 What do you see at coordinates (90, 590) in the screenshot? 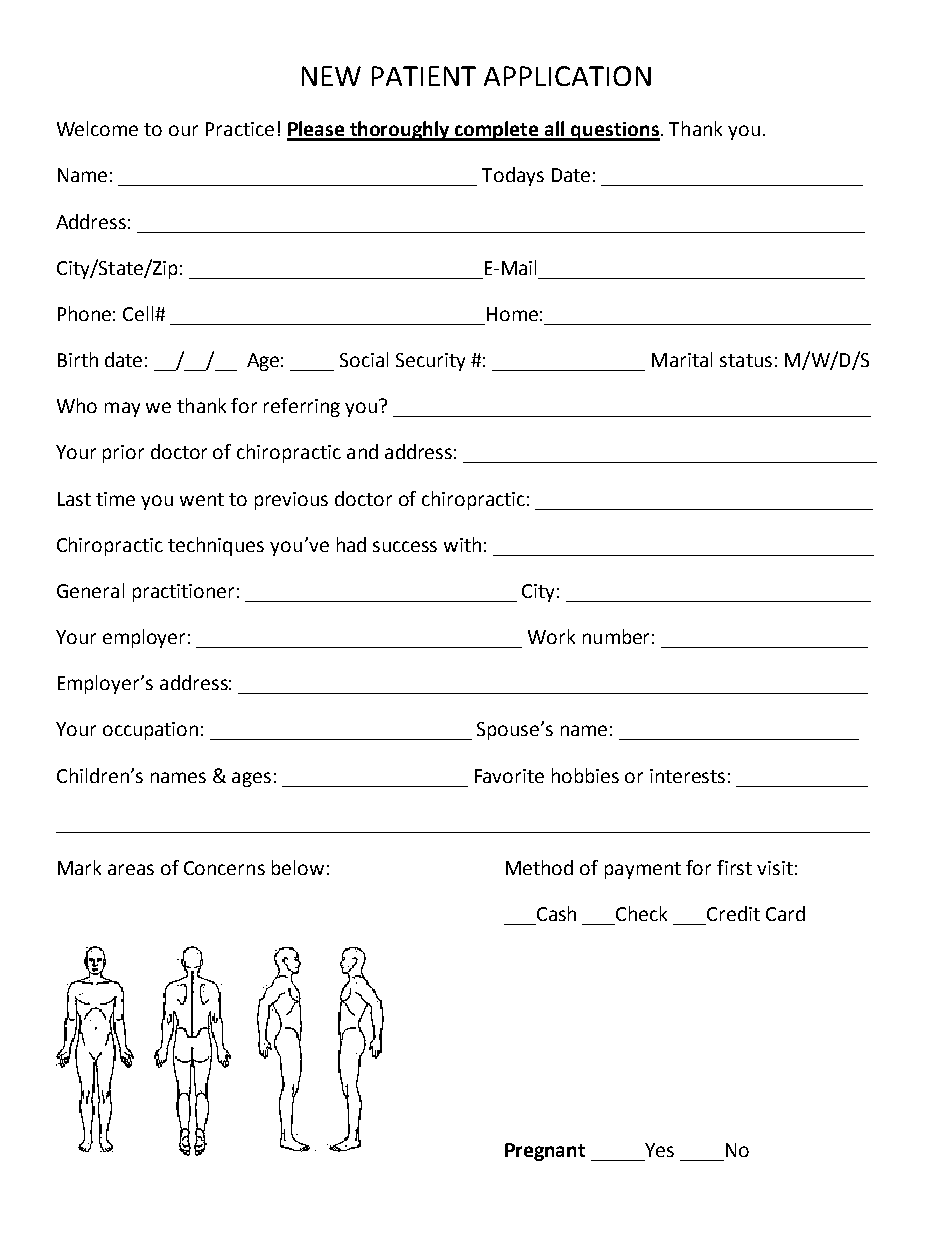
I see `General` at bounding box center [90, 590].
